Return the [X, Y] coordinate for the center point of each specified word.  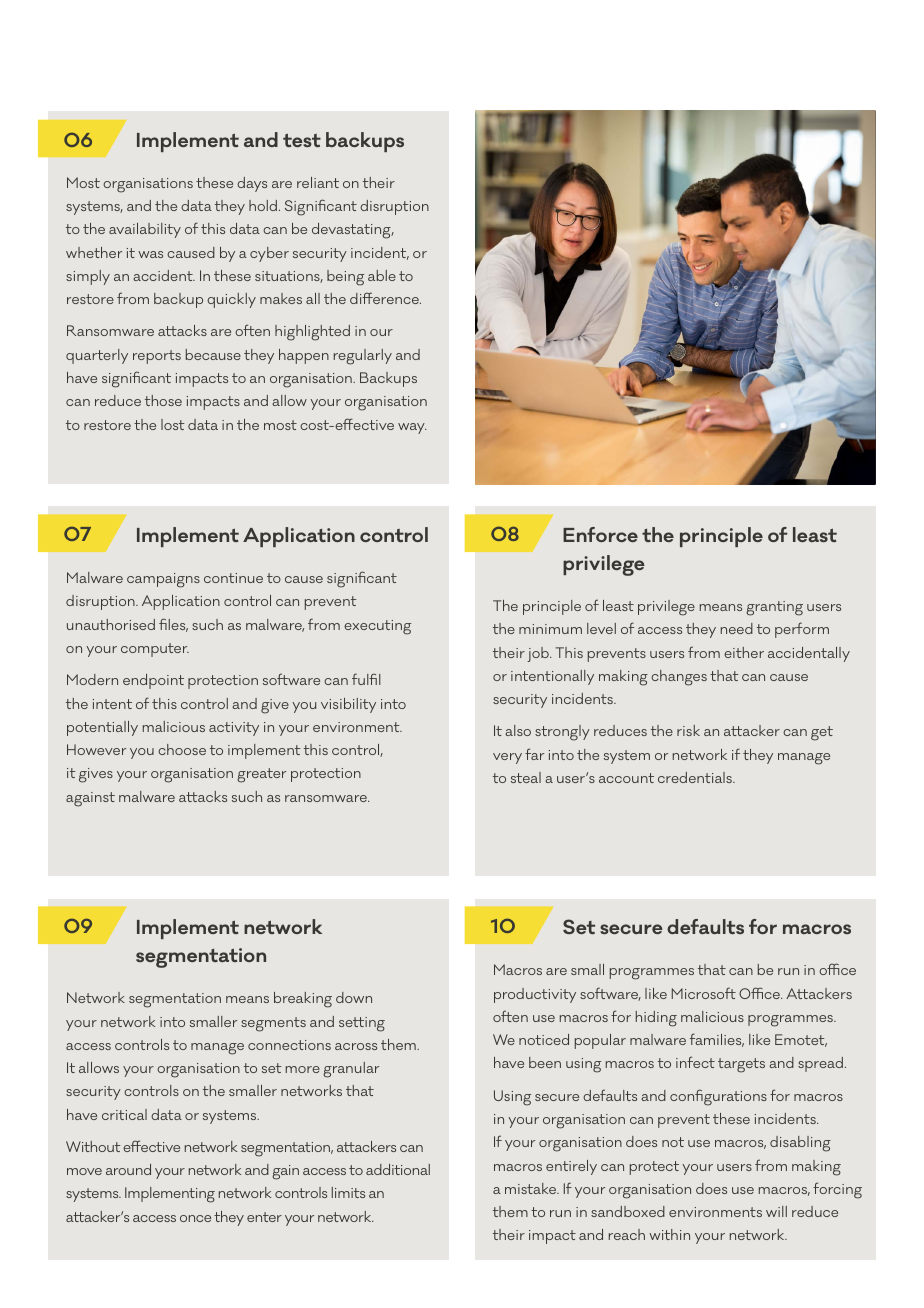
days [252, 184]
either [744, 652]
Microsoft [704, 993]
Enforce [600, 534]
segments [273, 1024]
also [518, 730]
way [412, 428]
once [195, 1218]
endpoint [153, 681]
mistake [532, 1188]
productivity [535, 995]
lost [173, 424]
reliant [318, 182]
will [776, 1211]
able [382, 275]
